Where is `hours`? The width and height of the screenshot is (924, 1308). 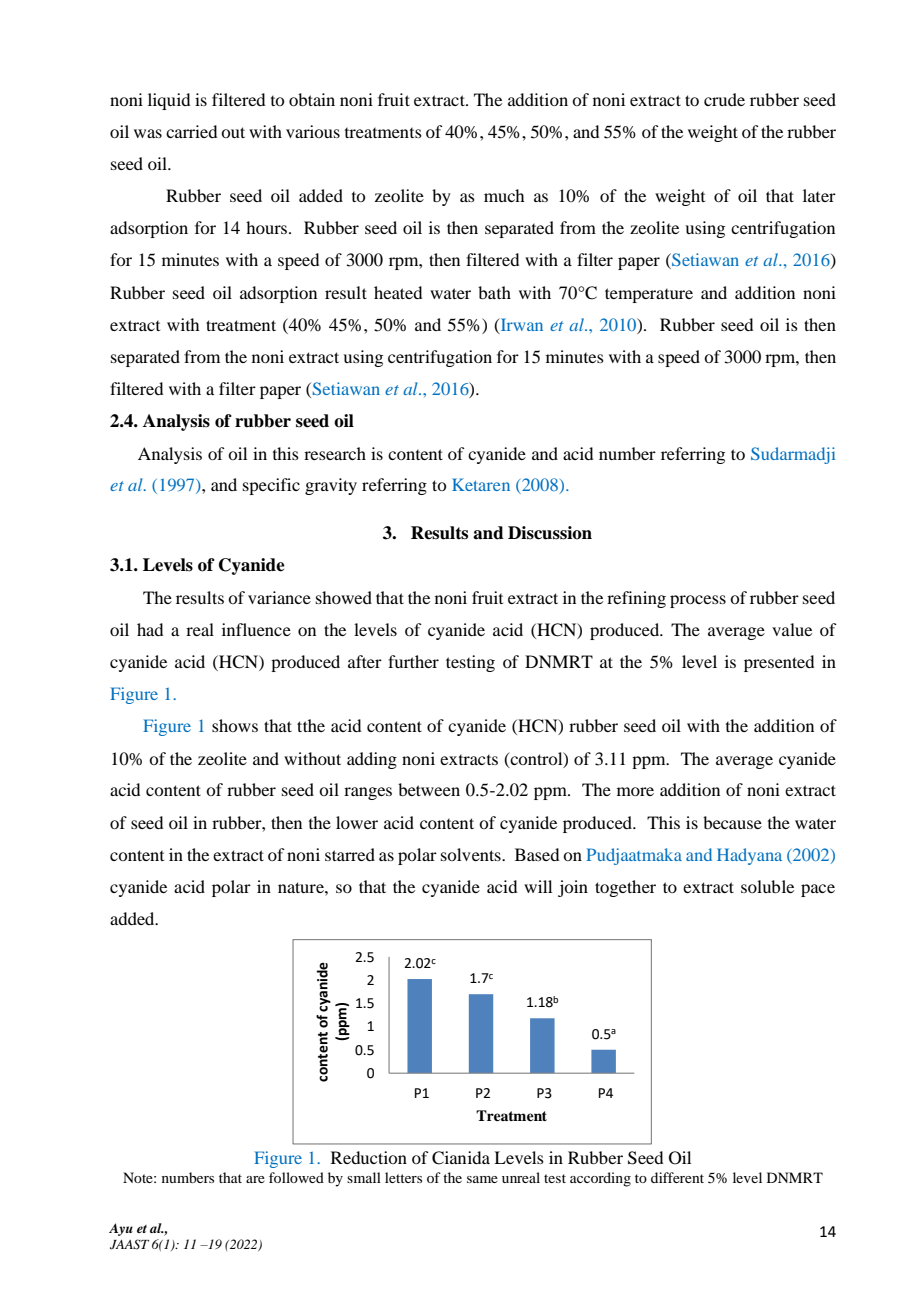 hours is located at coordinates (266, 227).
